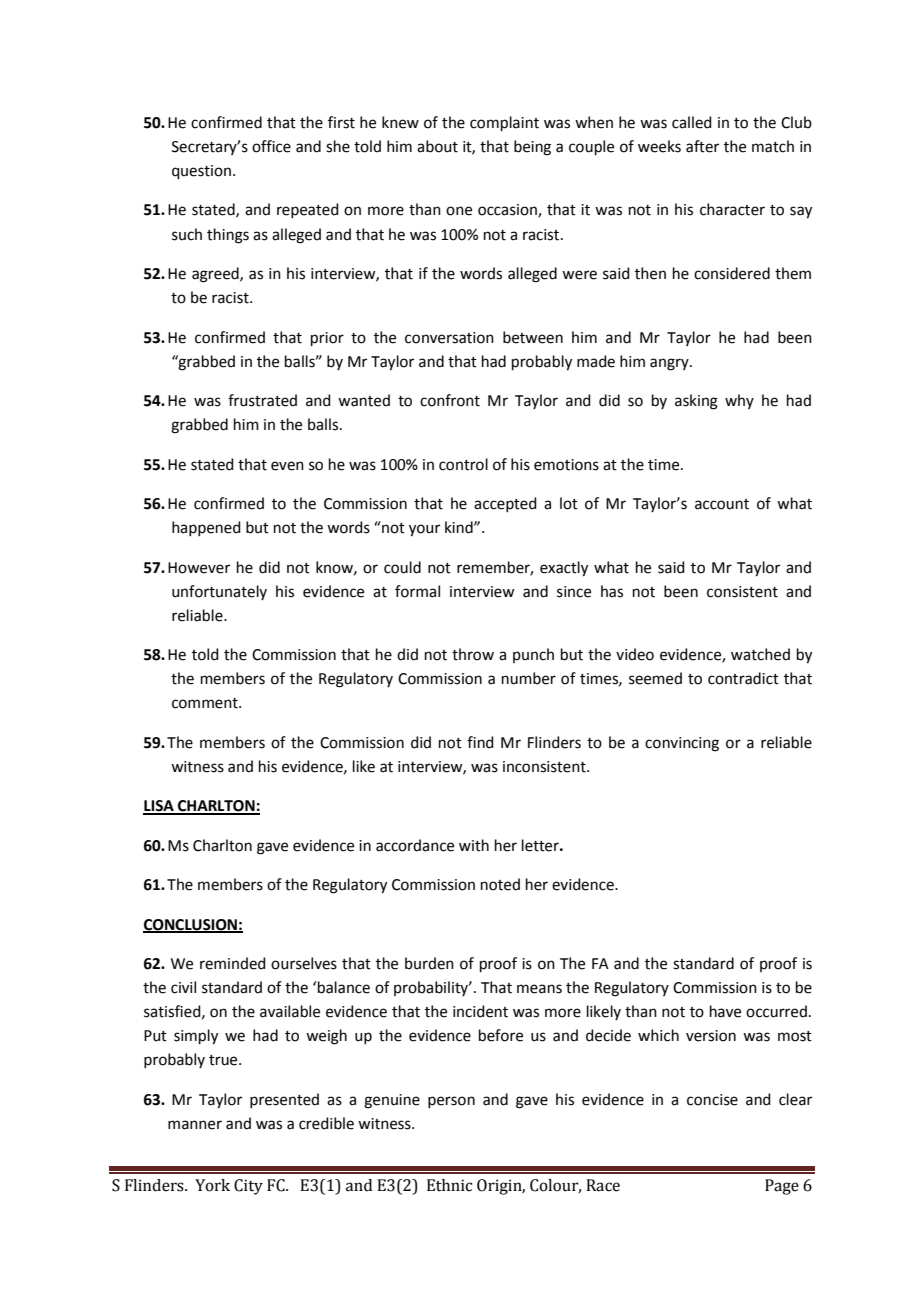  Describe the element at coordinates (743, 678) in the image. I see `contradict` at that location.
